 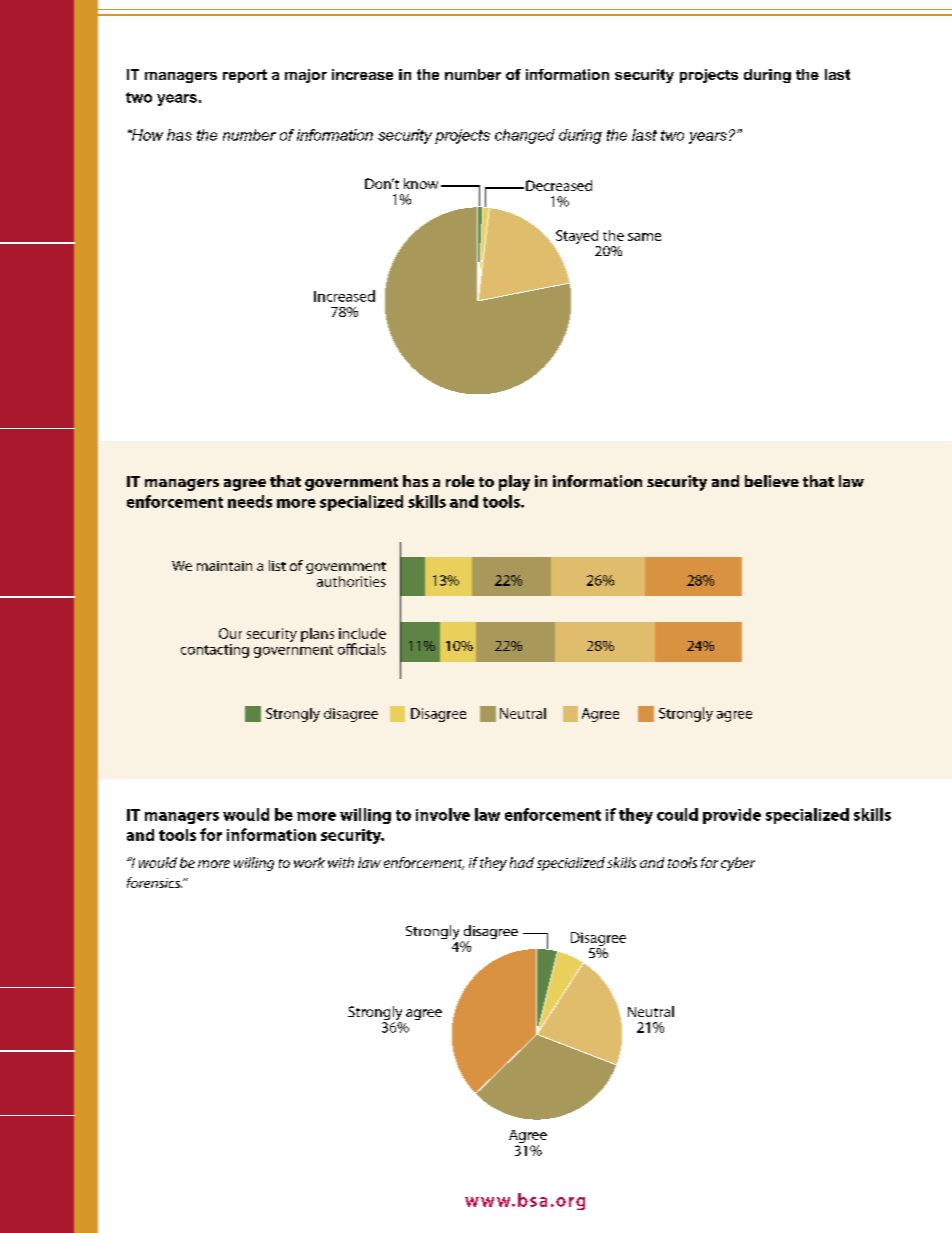 I want to click on believe, so click(x=772, y=481).
